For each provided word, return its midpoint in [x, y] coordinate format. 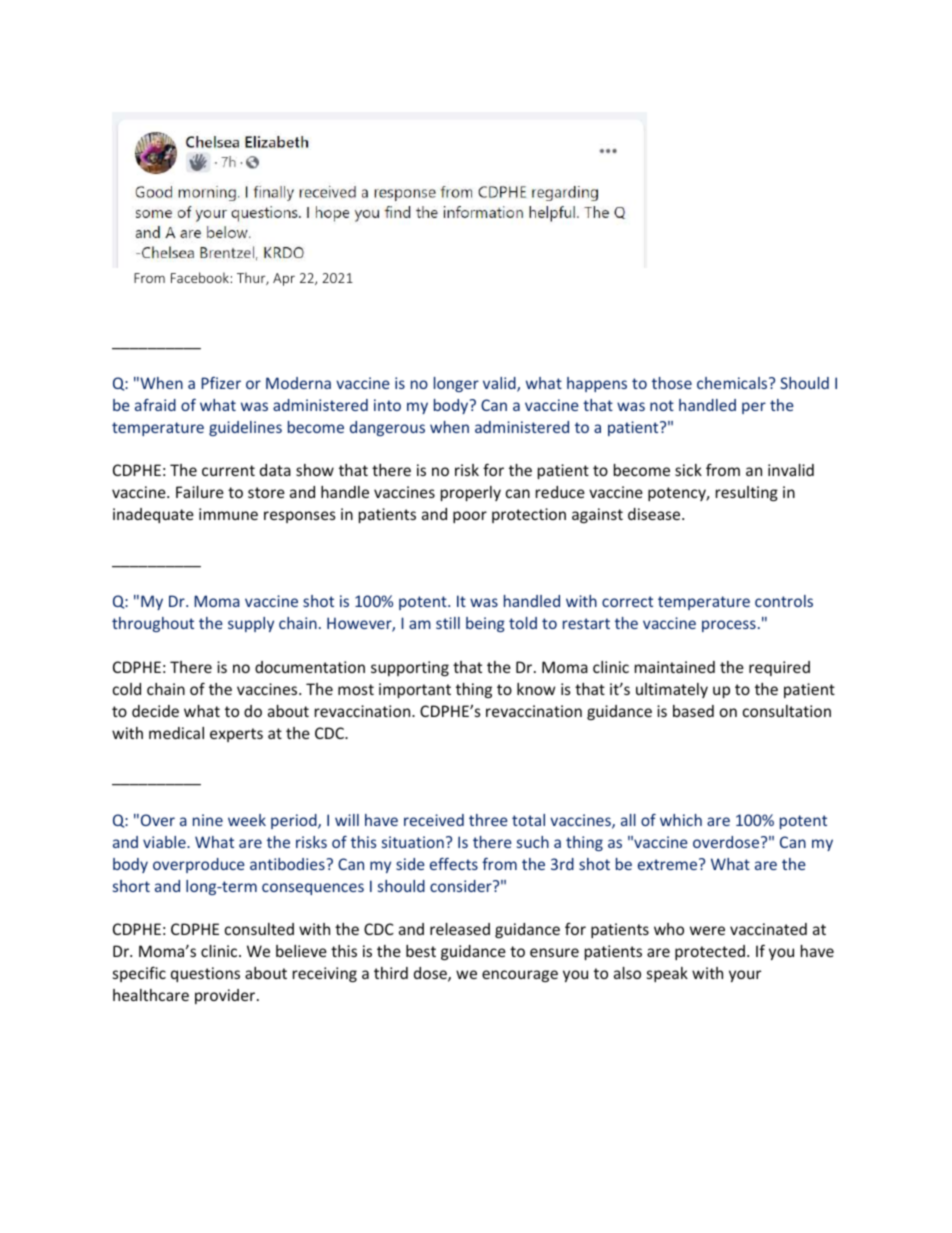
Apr [284, 279]
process [729, 626]
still [448, 623]
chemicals [733, 383]
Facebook [200, 277]
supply [251, 624]
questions [205, 974]
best [421, 951]
